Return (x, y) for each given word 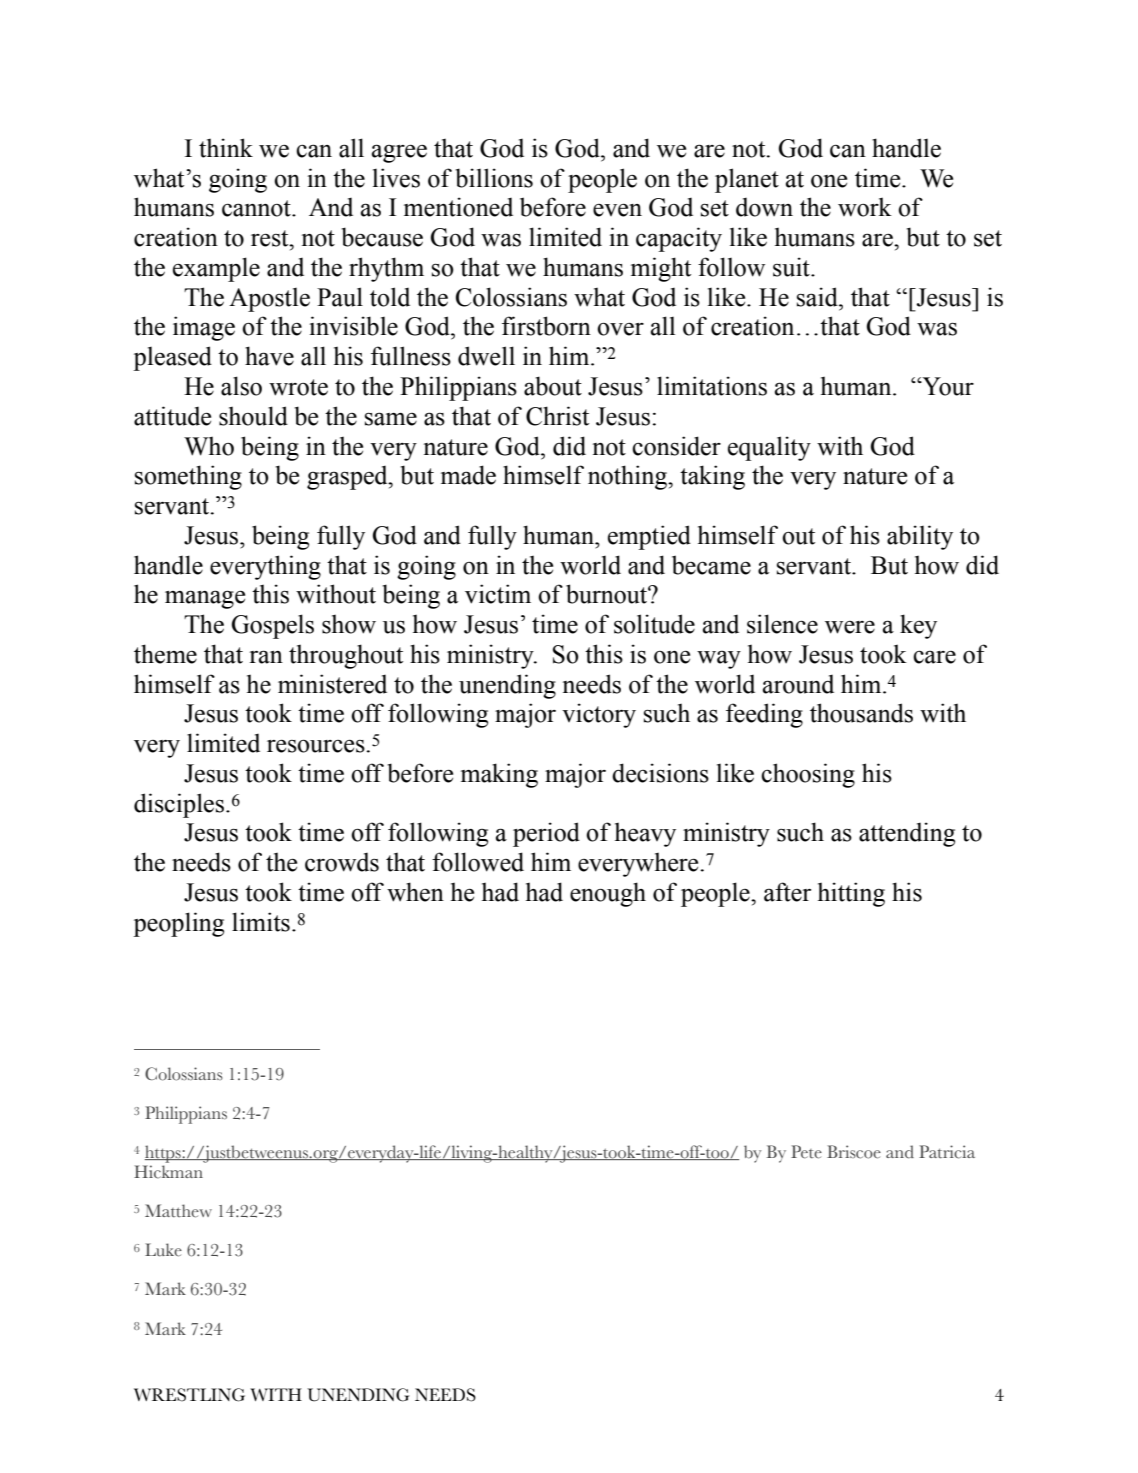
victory (599, 715)
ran (266, 657)
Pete (806, 1152)
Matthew (178, 1211)
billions (494, 178)
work (865, 207)
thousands (861, 713)
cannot (257, 208)
